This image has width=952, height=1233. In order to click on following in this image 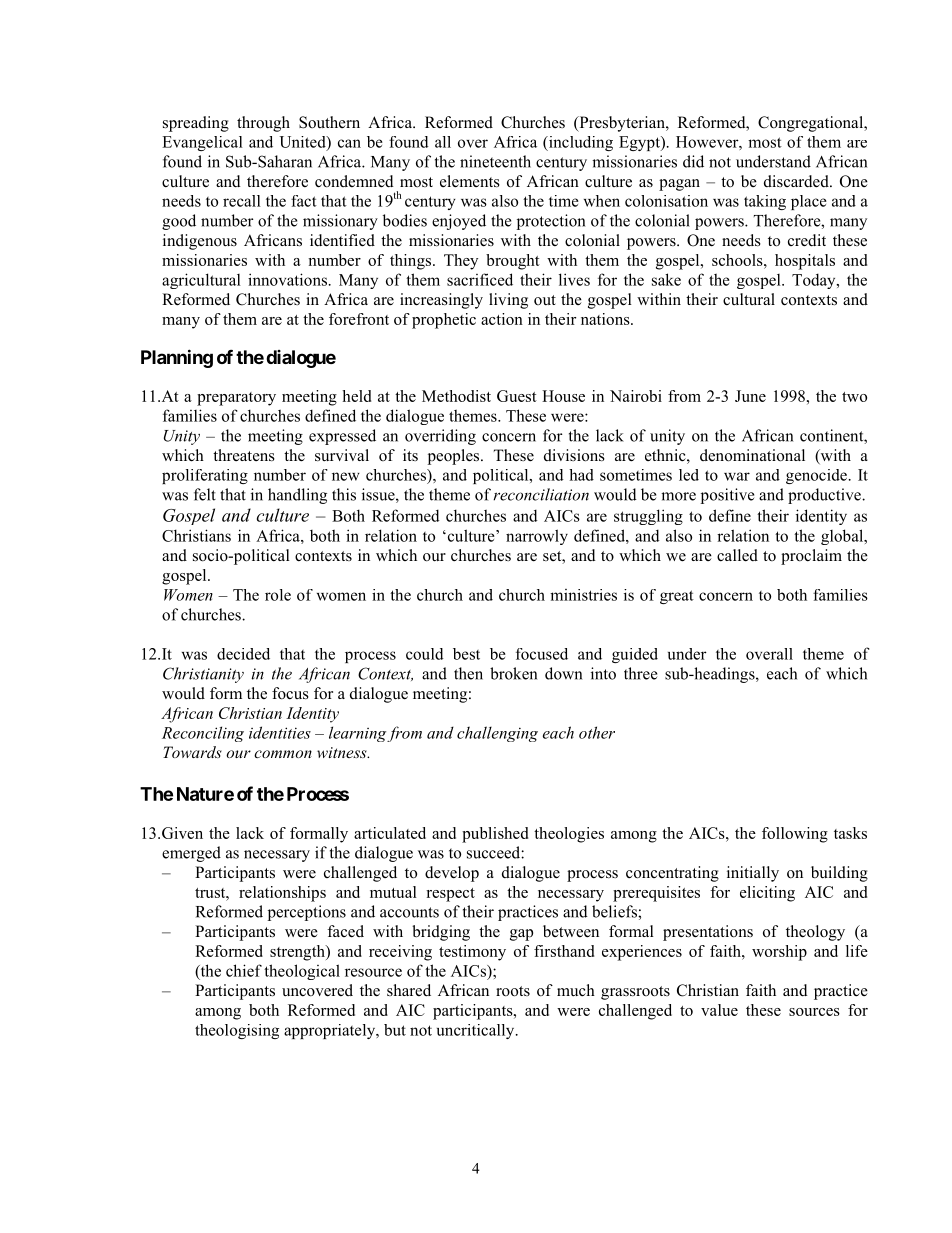, I will do `click(795, 835)`.
